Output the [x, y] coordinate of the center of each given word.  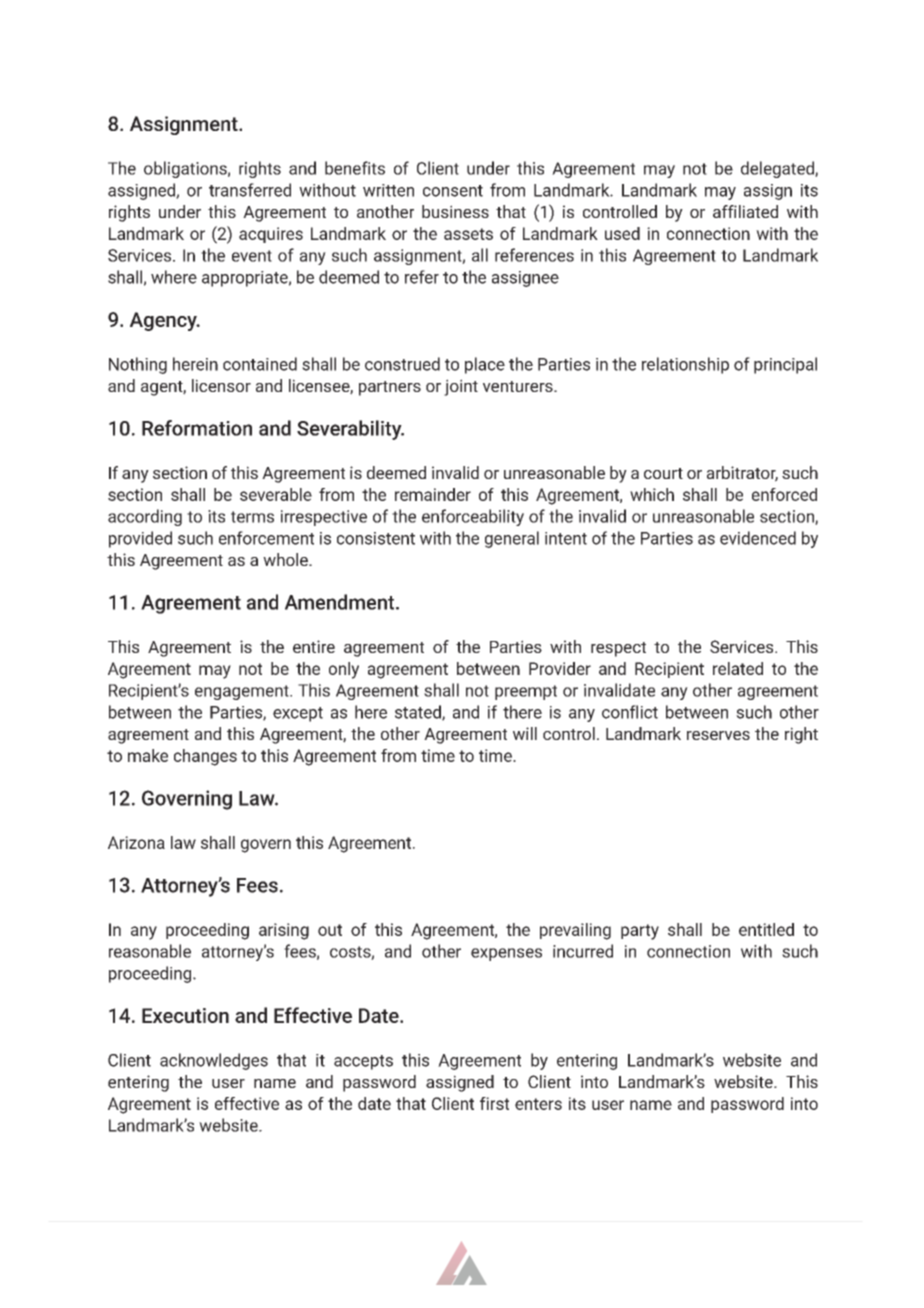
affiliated [745, 211]
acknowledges [214, 1061]
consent [453, 191]
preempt [526, 692]
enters [538, 1104]
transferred [250, 190]
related [738, 668]
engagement [243, 692]
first [494, 1103]
